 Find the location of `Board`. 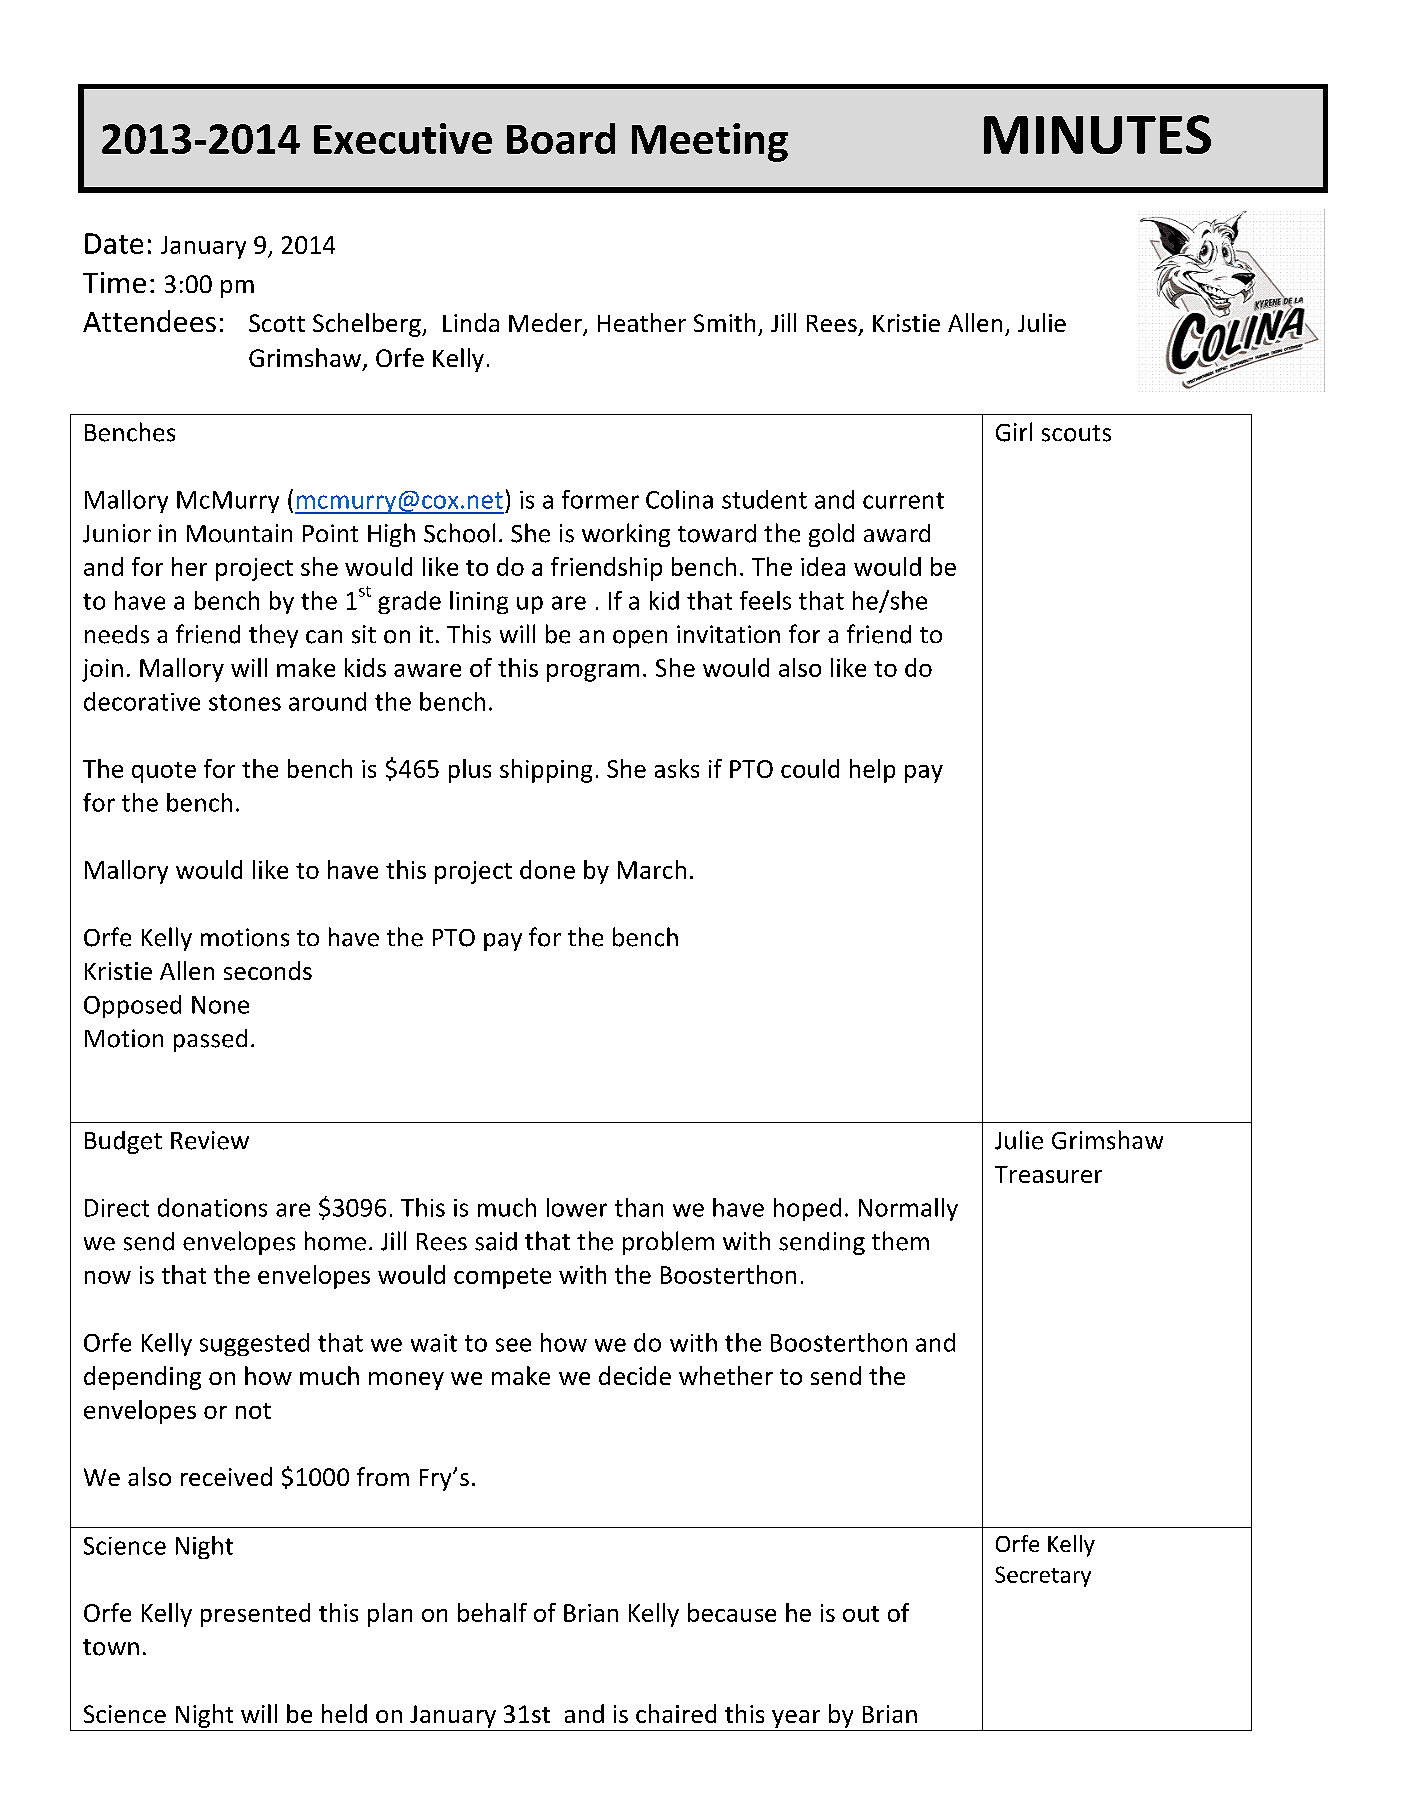

Board is located at coordinates (561, 138).
